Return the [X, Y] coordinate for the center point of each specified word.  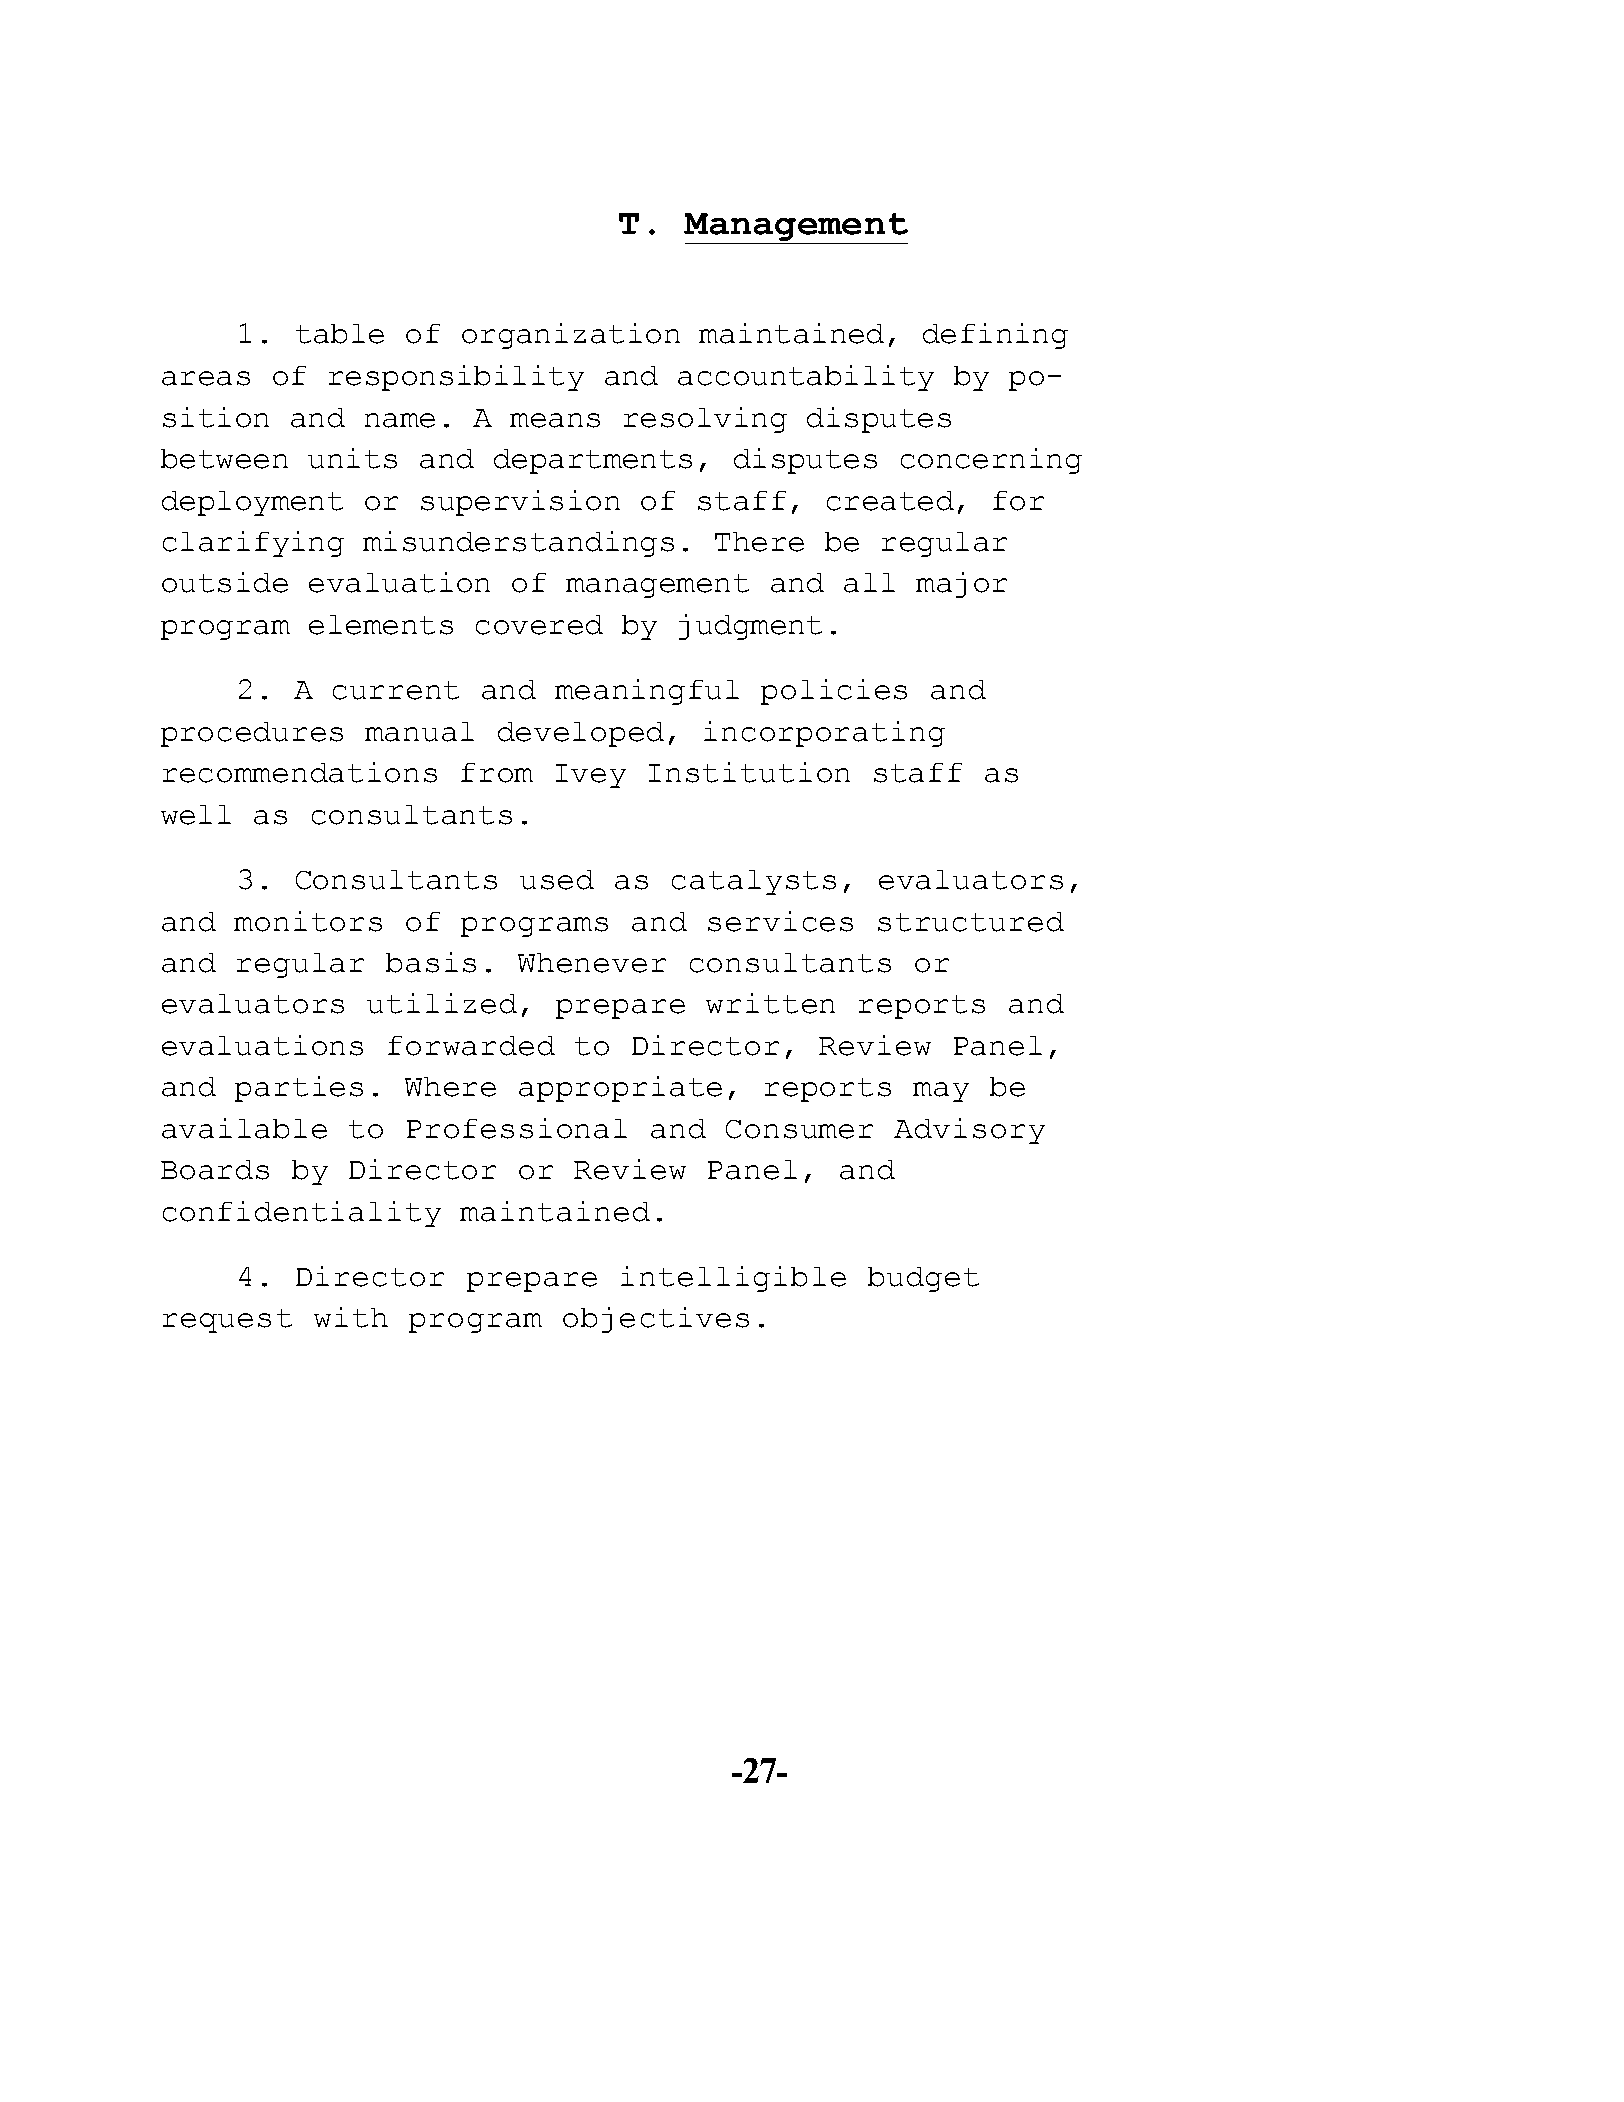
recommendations [300, 772]
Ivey [591, 776]
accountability [806, 378]
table [340, 334]
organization [571, 336]
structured [971, 922]
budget [923, 1279]
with [351, 1317]
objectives [656, 1320]
